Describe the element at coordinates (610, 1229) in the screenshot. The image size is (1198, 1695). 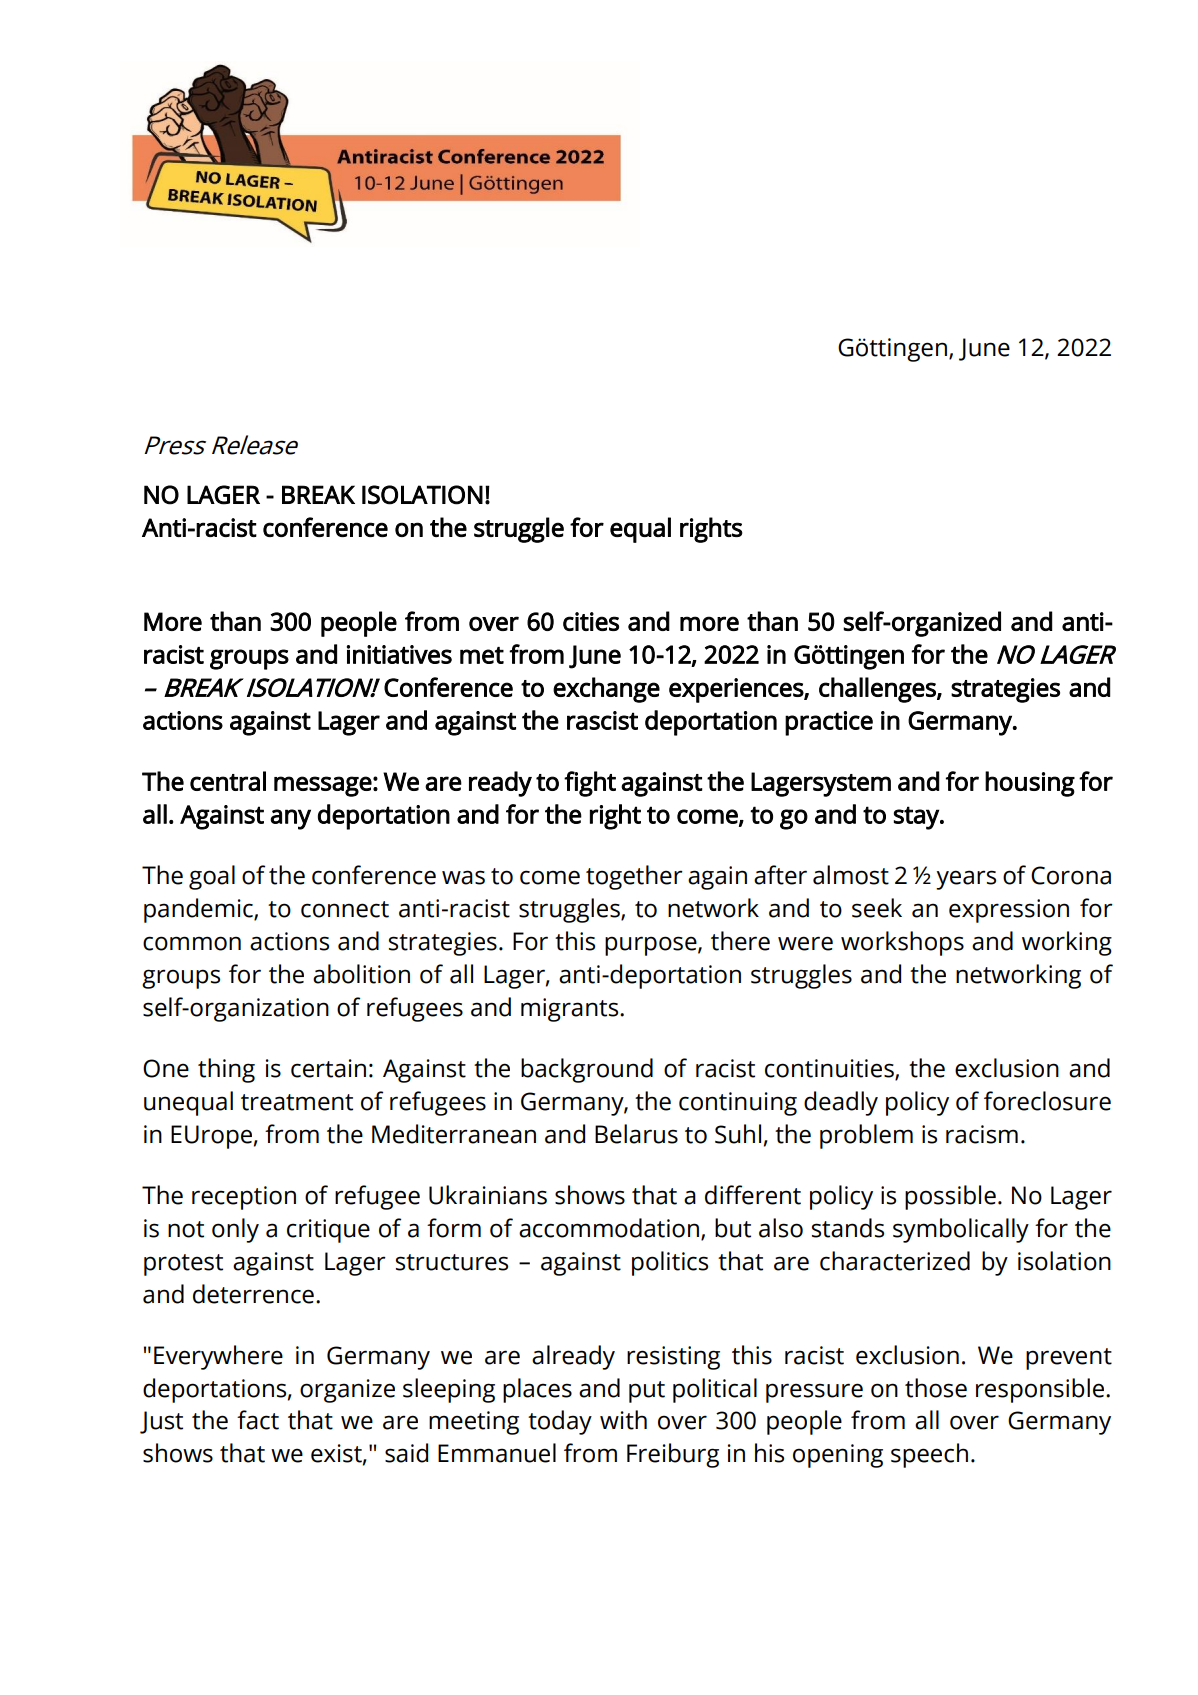
I see `accommodation` at that location.
